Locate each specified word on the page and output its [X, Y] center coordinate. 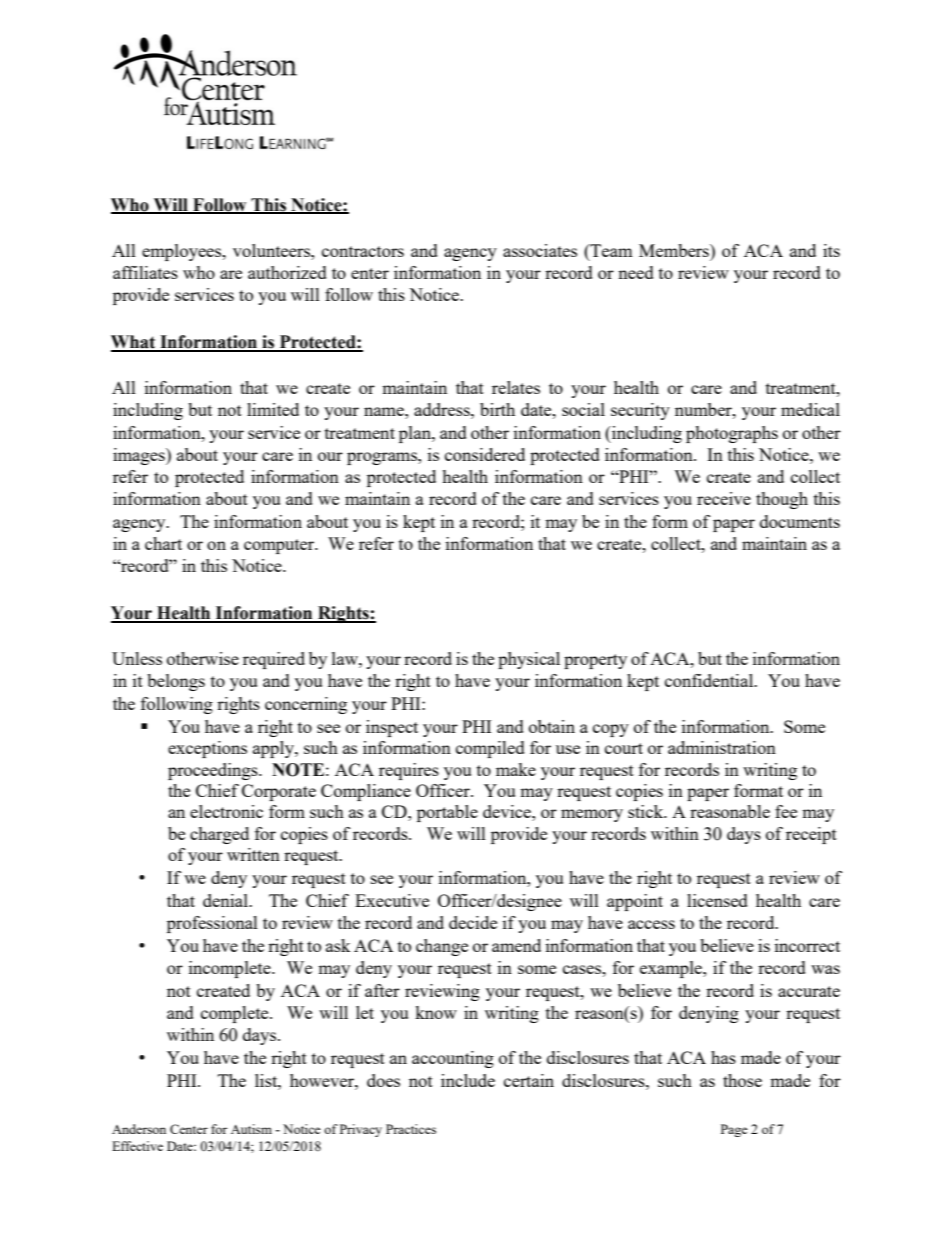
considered [485, 454]
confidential [710, 680]
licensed [717, 900]
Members [675, 250]
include [468, 1080]
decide [473, 922]
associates [540, 250]
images [140, 456]
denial [227, 900]
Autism [251, 1129]
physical [529, 660]
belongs [176, 682]
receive [724, 498]
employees [183, 252]
